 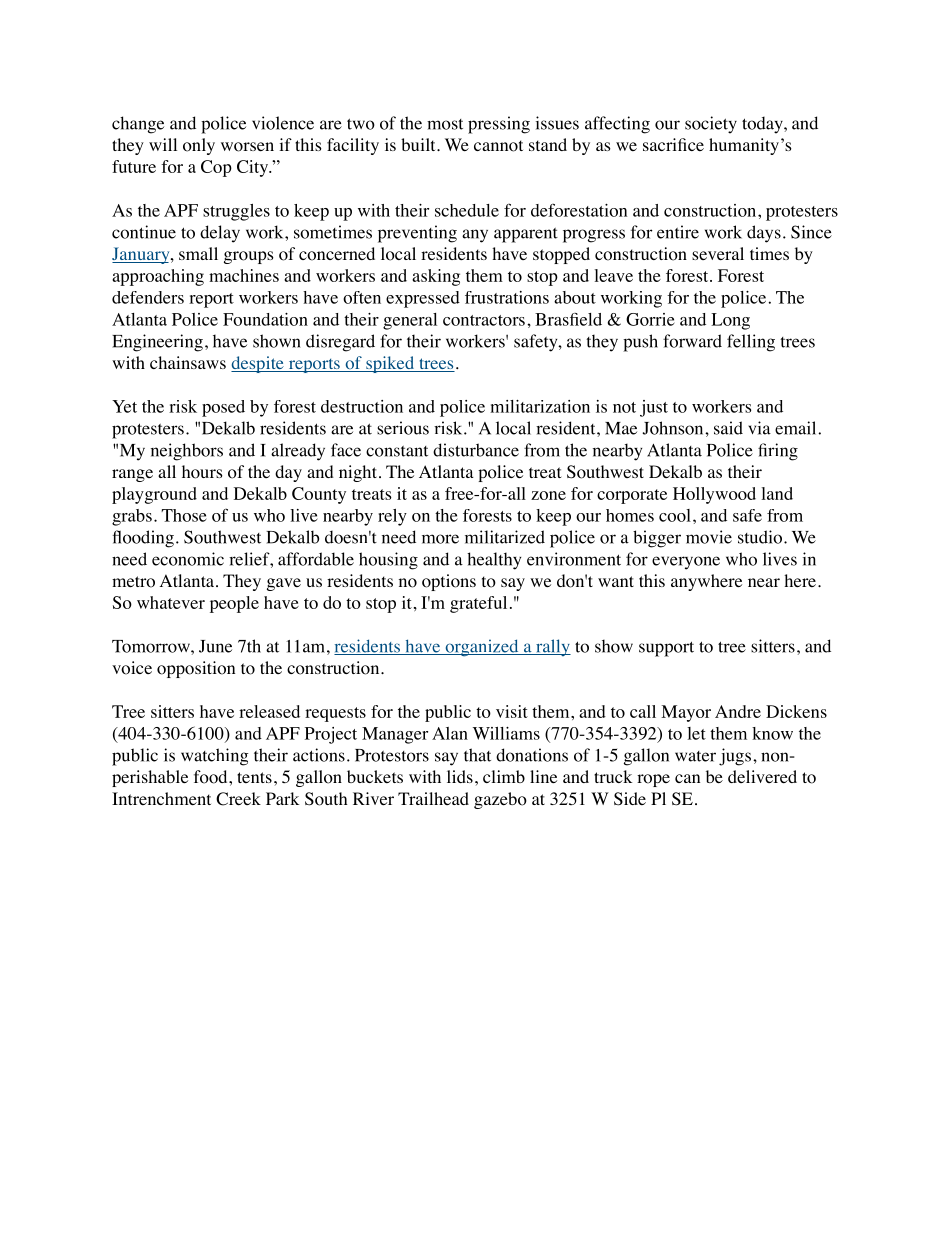 What do you see at coordinates (730, 321) in the document?
I see `Long` at bounding box center [730, 321].
